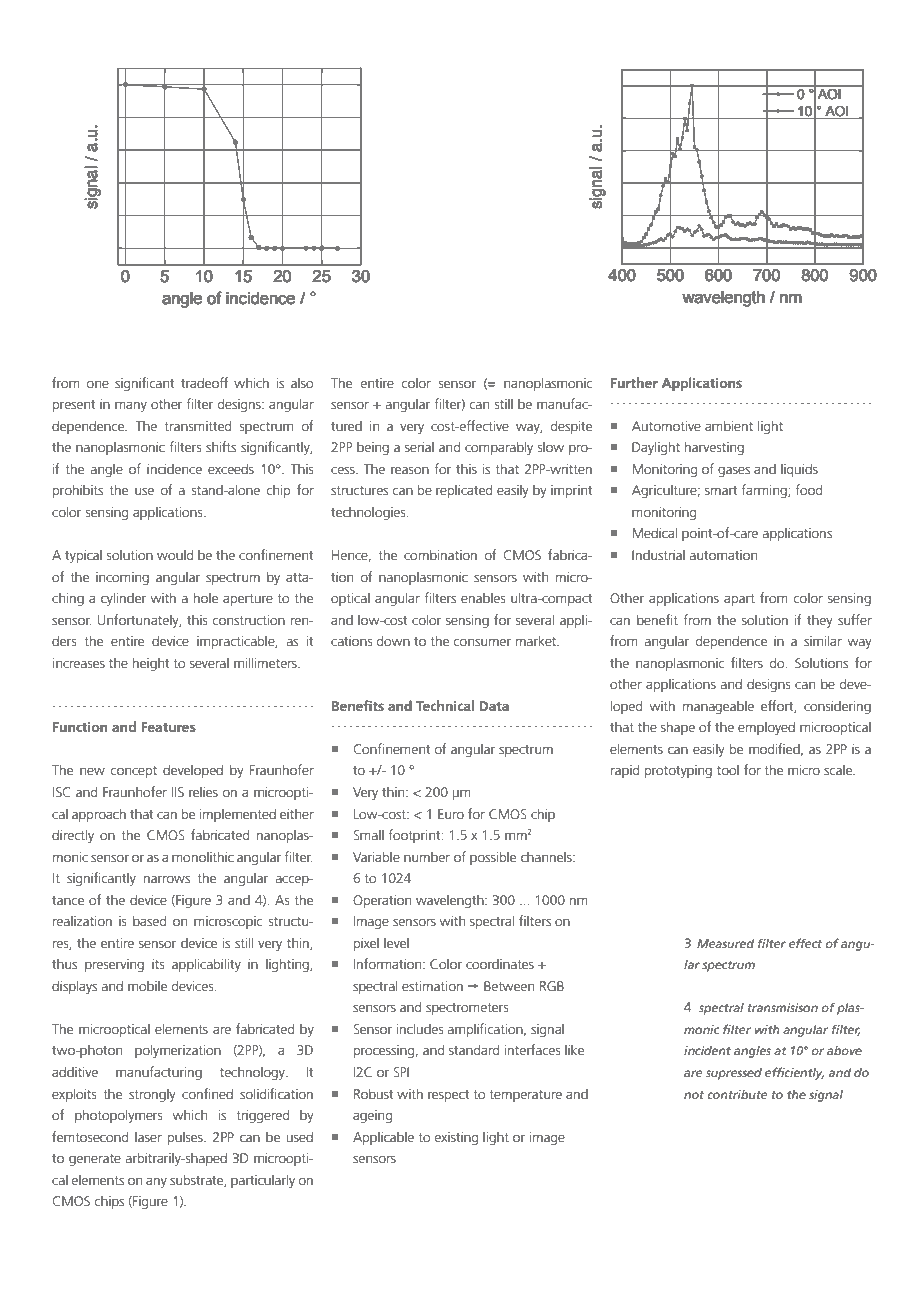 This image has height=1304, width=924. Describe the element at coordinates (131, 407) in the image. I see `many` at that location.
